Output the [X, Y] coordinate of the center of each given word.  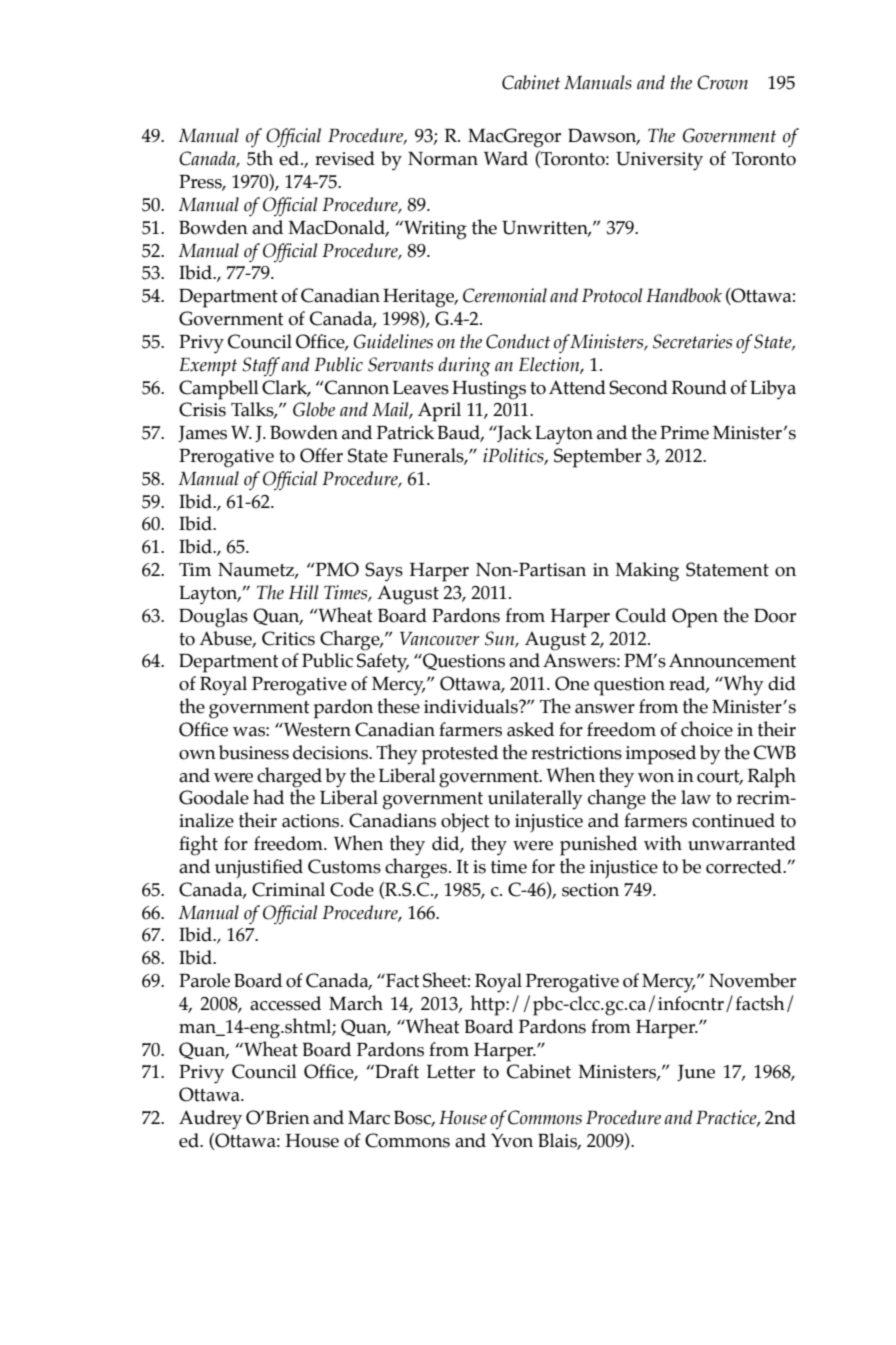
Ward [506, 158]
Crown [722, 82]
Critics [288, 638]
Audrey [210, 1120]
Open [695, 618]
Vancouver [439, 639]
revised [345, 158]
